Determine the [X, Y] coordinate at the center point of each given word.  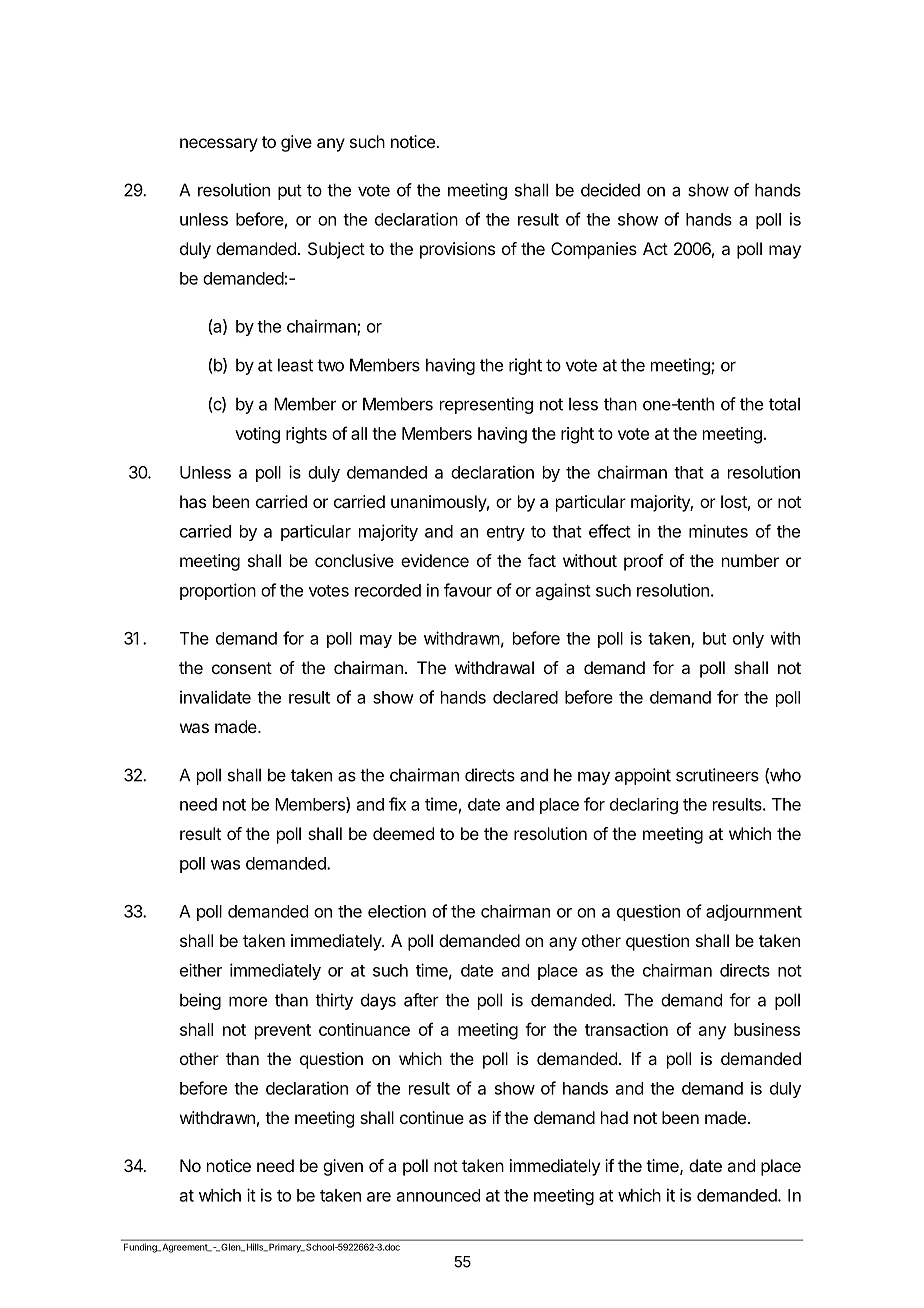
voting [257, 435]
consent [242, 668]
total [784, 404]
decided [610, 190]
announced [438, 1195]
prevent [283, 1032]
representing [486, 405]
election [397, 911]
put [290, 192]
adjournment [754, 912]
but [714, 638]
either [201, 970]
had [614, 1117]
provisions [457, 250]
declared [525, 697]
